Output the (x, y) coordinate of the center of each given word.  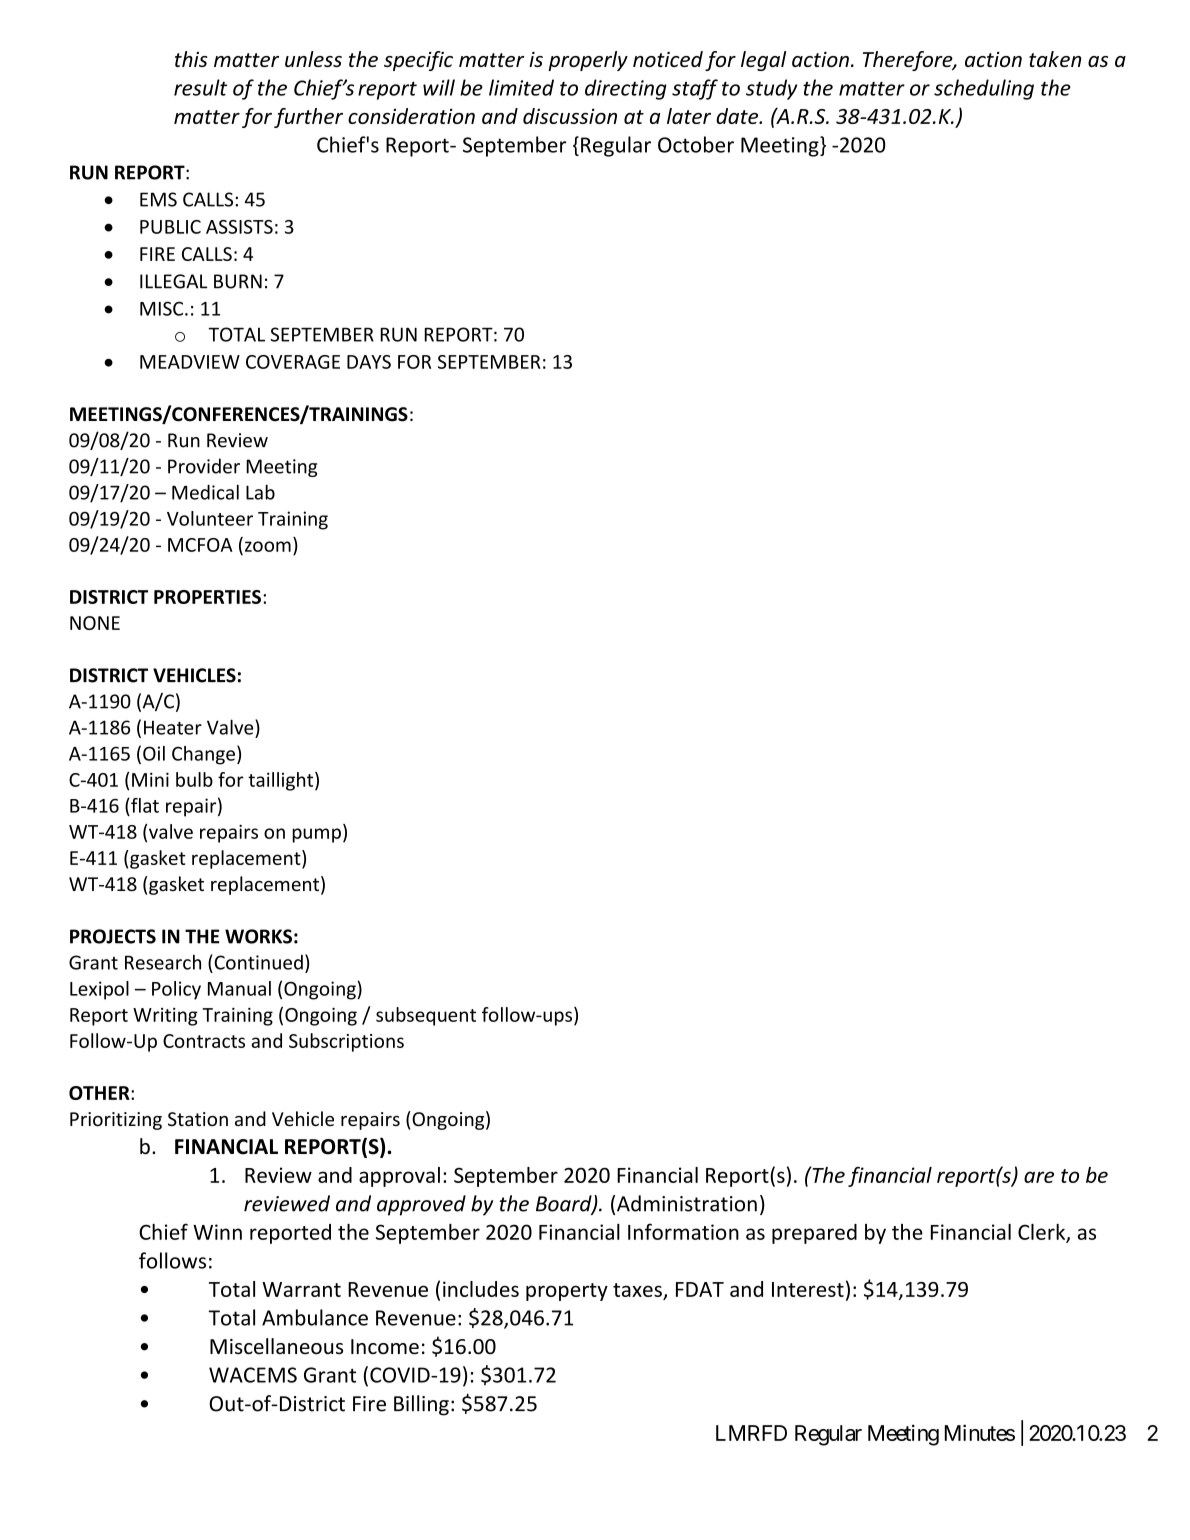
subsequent (426, 1016)
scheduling (984, 89)
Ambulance (315, 1317)
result (200, 87)
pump (316, 835)
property (567, 1292)
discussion (570, 116)
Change (203, 755)
